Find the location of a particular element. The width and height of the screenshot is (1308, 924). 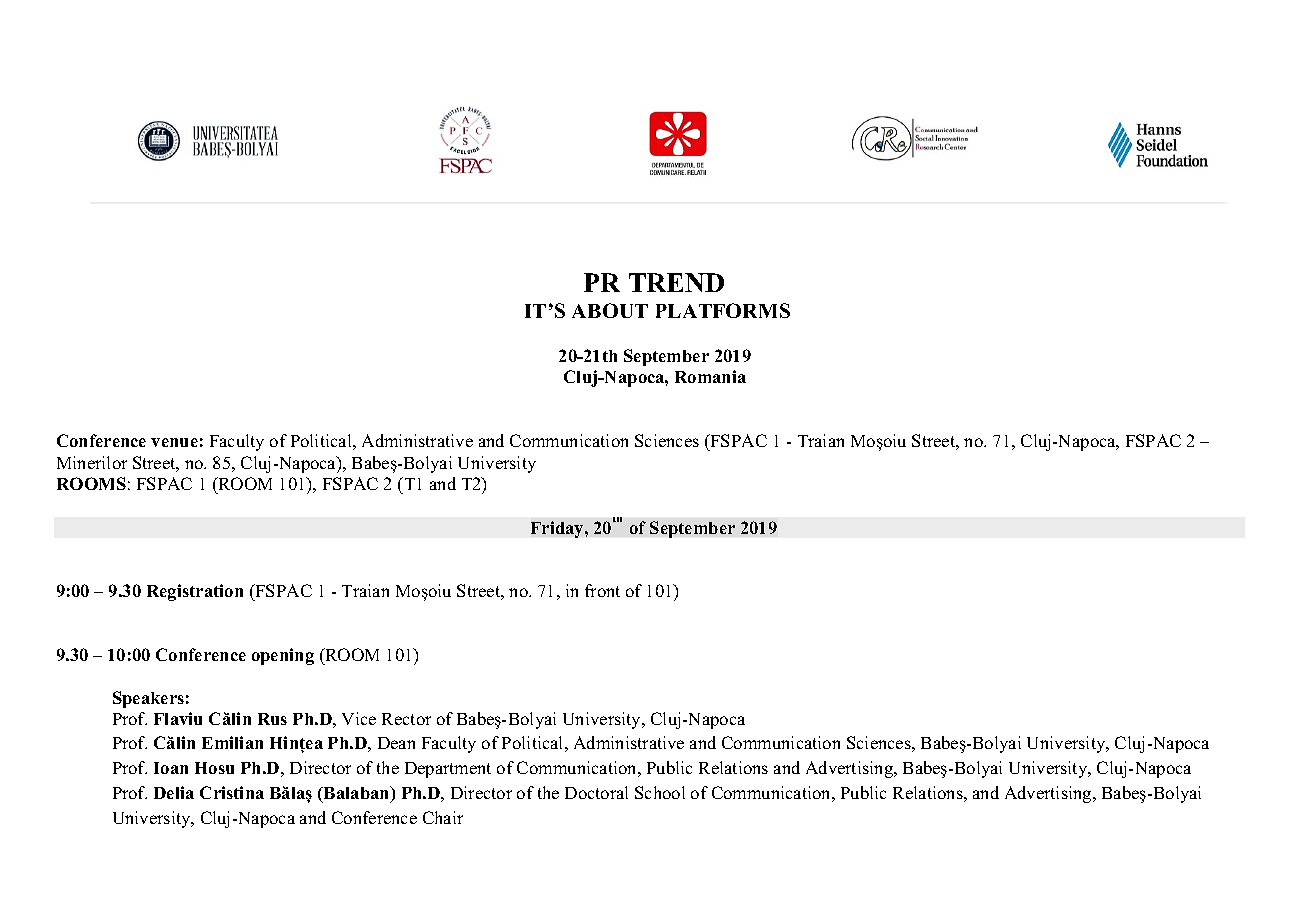

Cristina is located at coordinates (232, 792).
